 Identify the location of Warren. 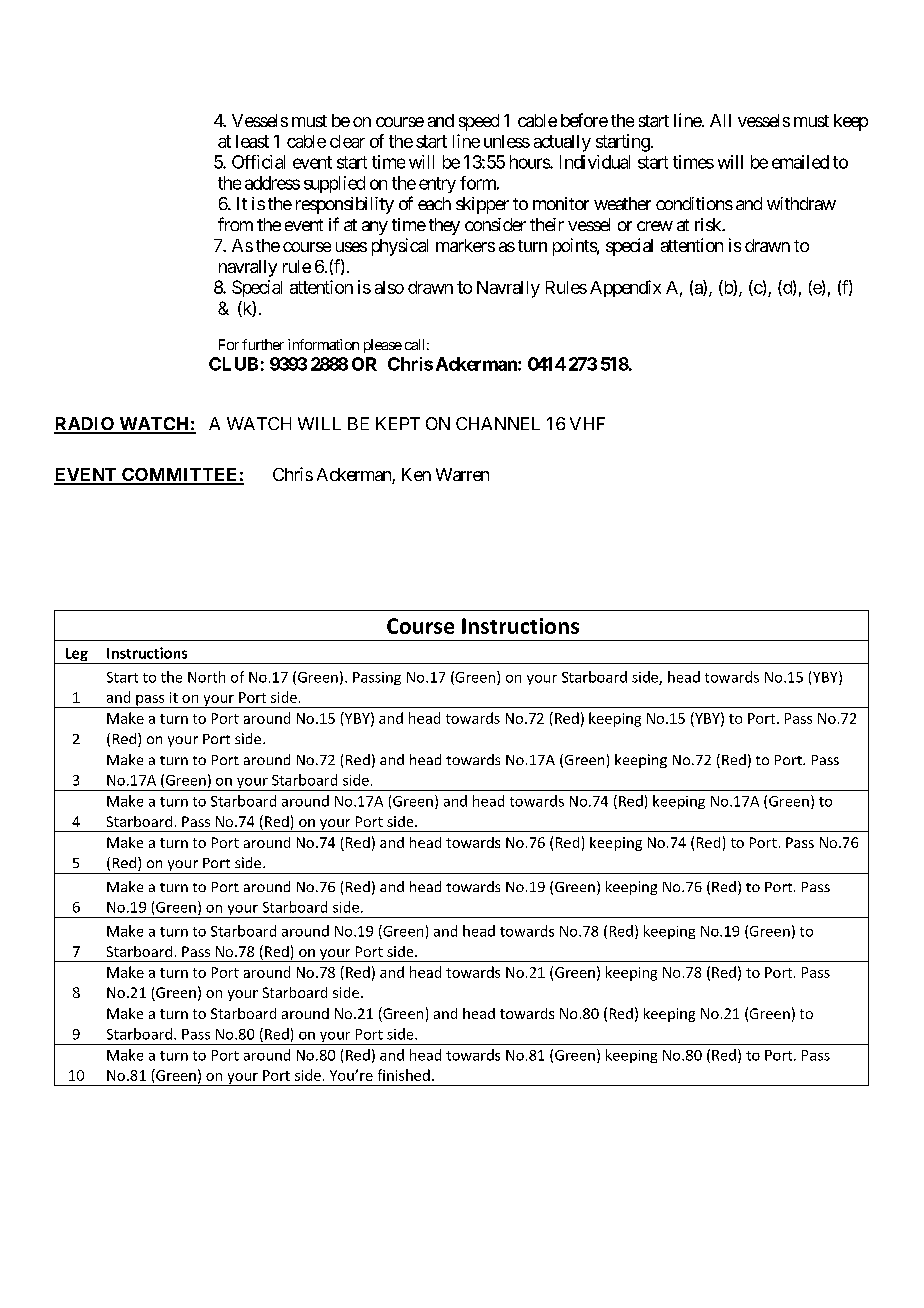
(462, 474).
